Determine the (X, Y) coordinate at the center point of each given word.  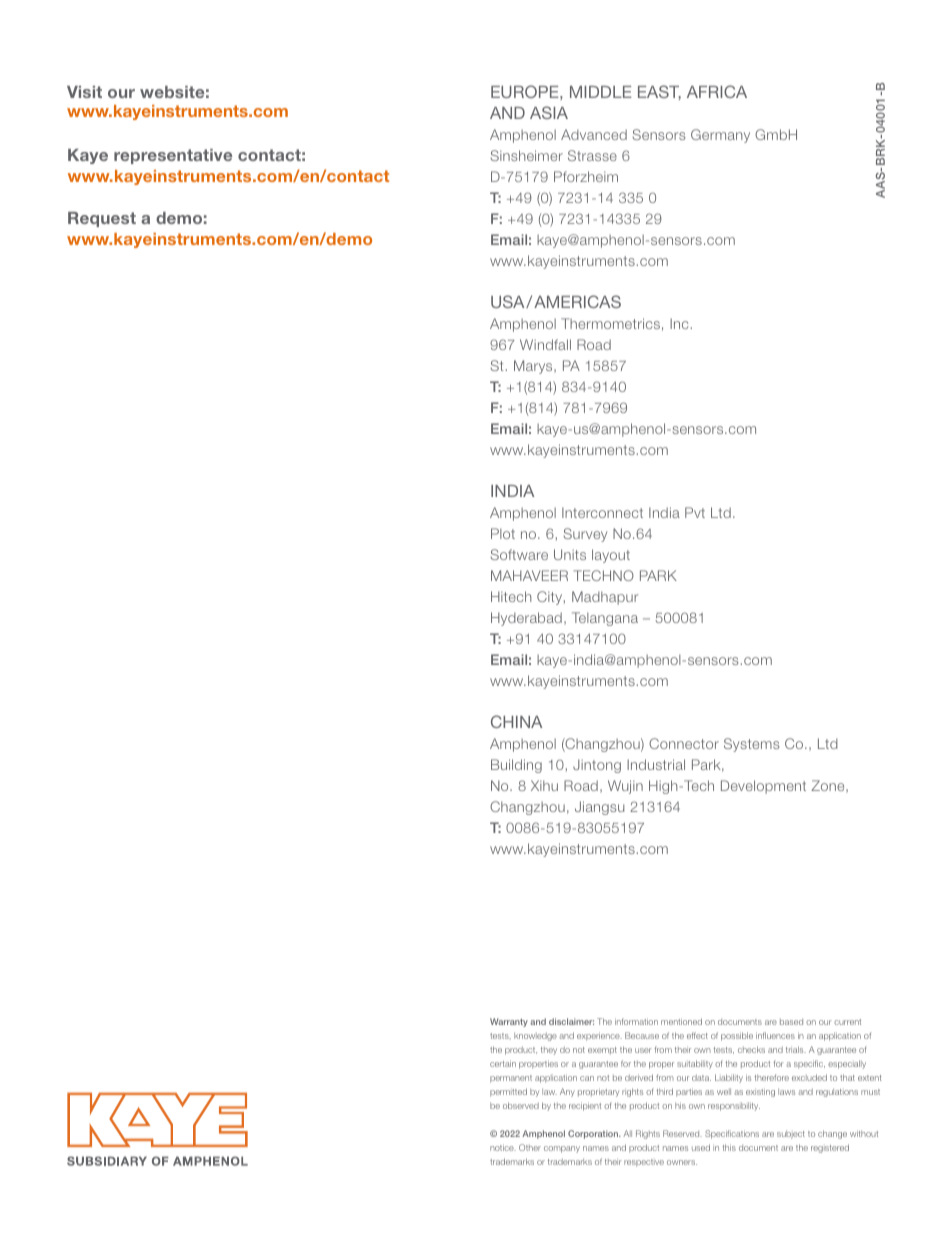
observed (521, 1105)
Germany (720, 136)
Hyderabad (526, 619)
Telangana (605, 619)
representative (173, 156)
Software (519, 554)
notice (503, 1147)
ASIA (549, 112)
